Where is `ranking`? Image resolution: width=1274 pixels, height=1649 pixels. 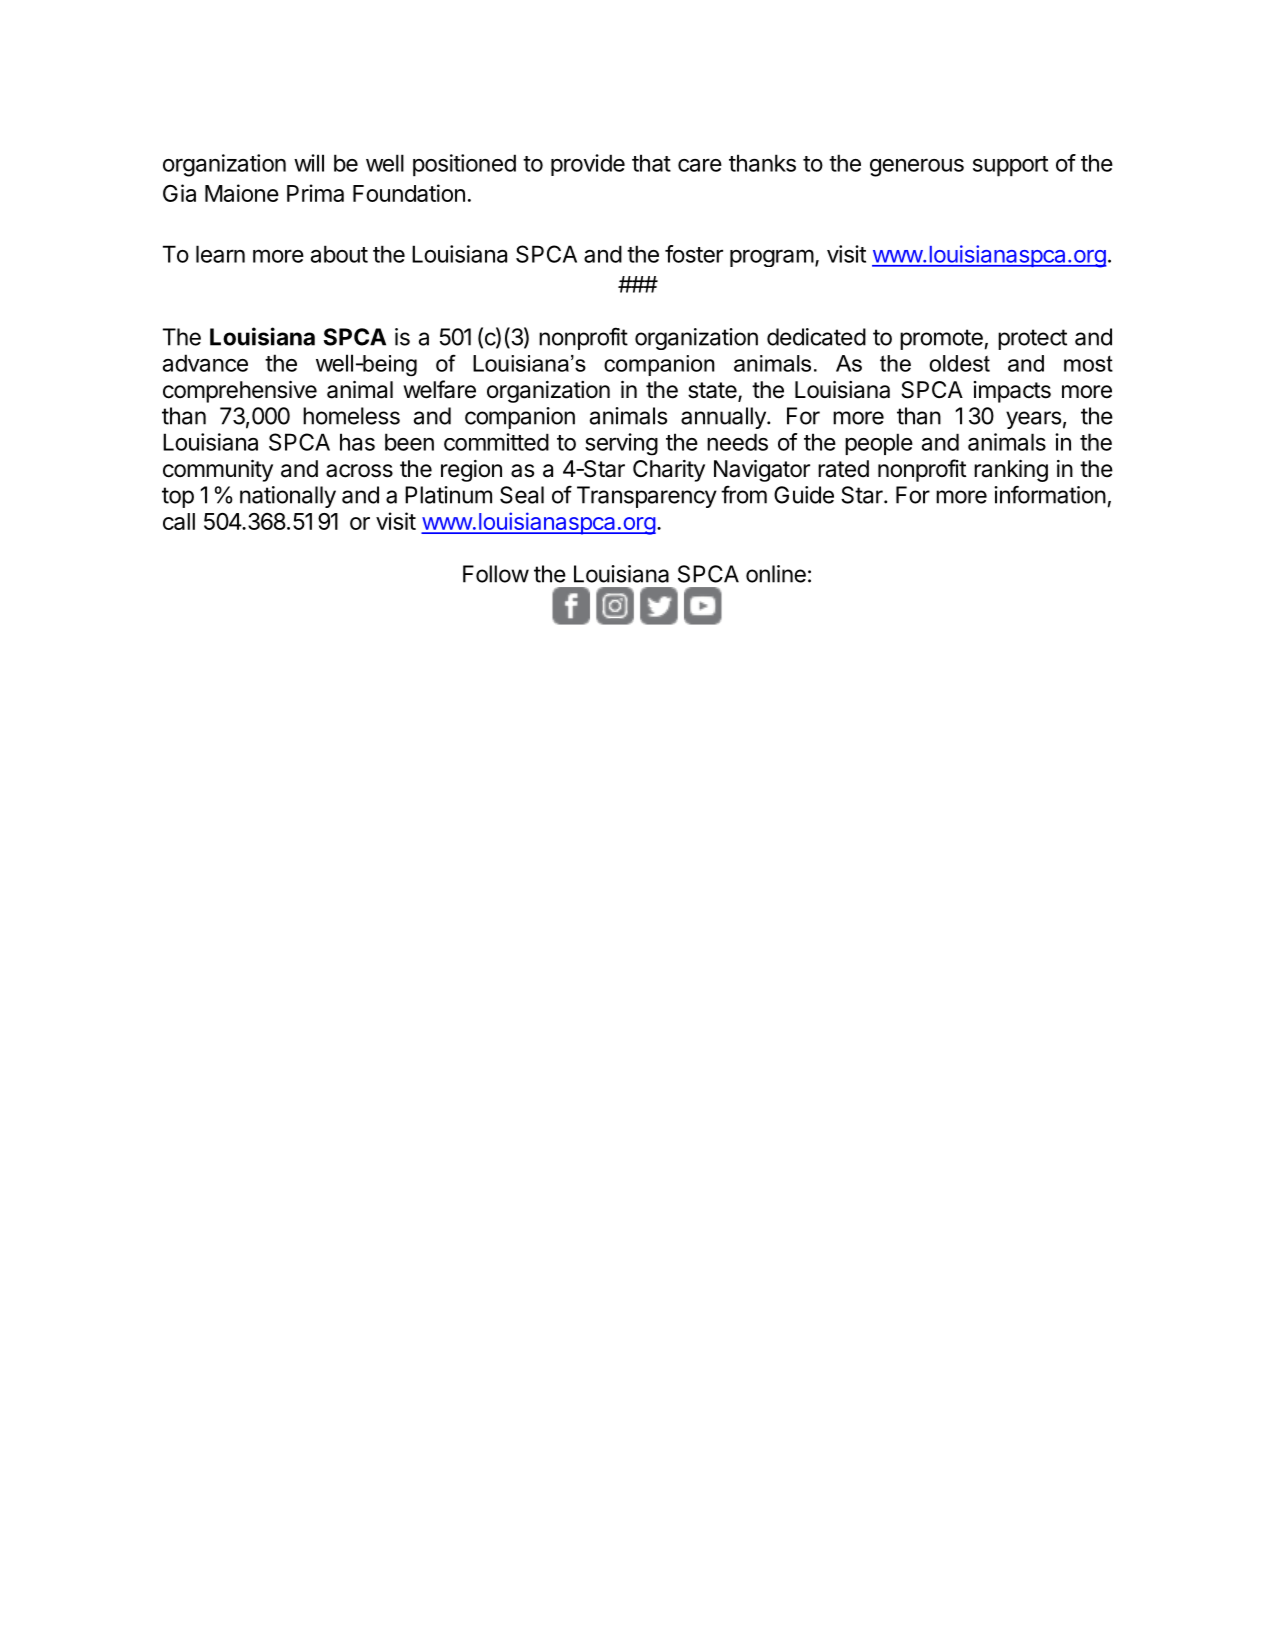
ranking is located at coordinates (1011, 471).
